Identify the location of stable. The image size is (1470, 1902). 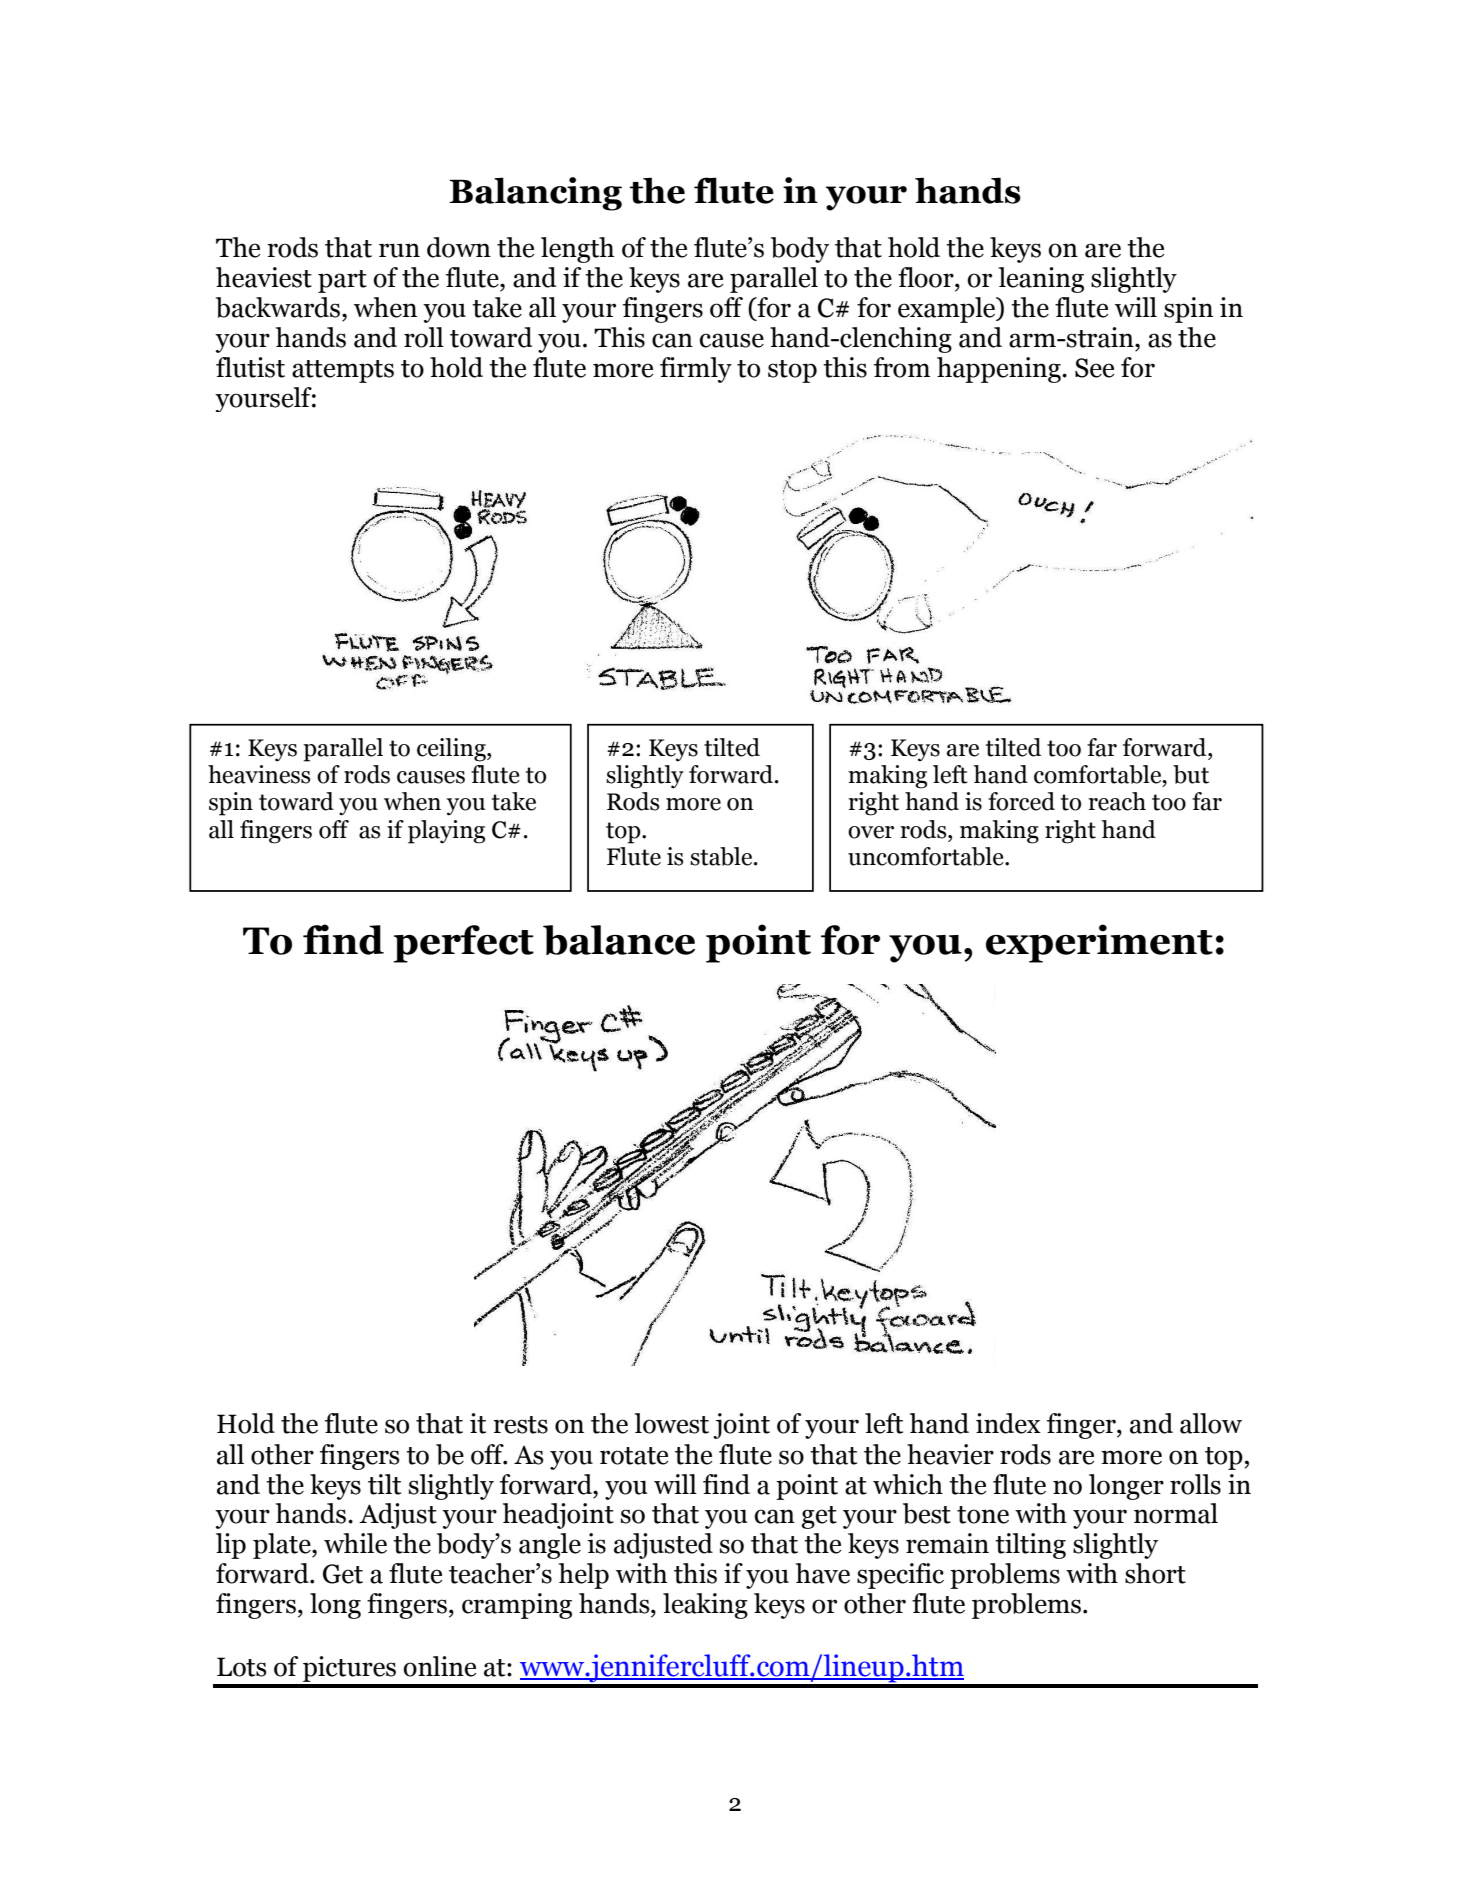
(722, 856).
